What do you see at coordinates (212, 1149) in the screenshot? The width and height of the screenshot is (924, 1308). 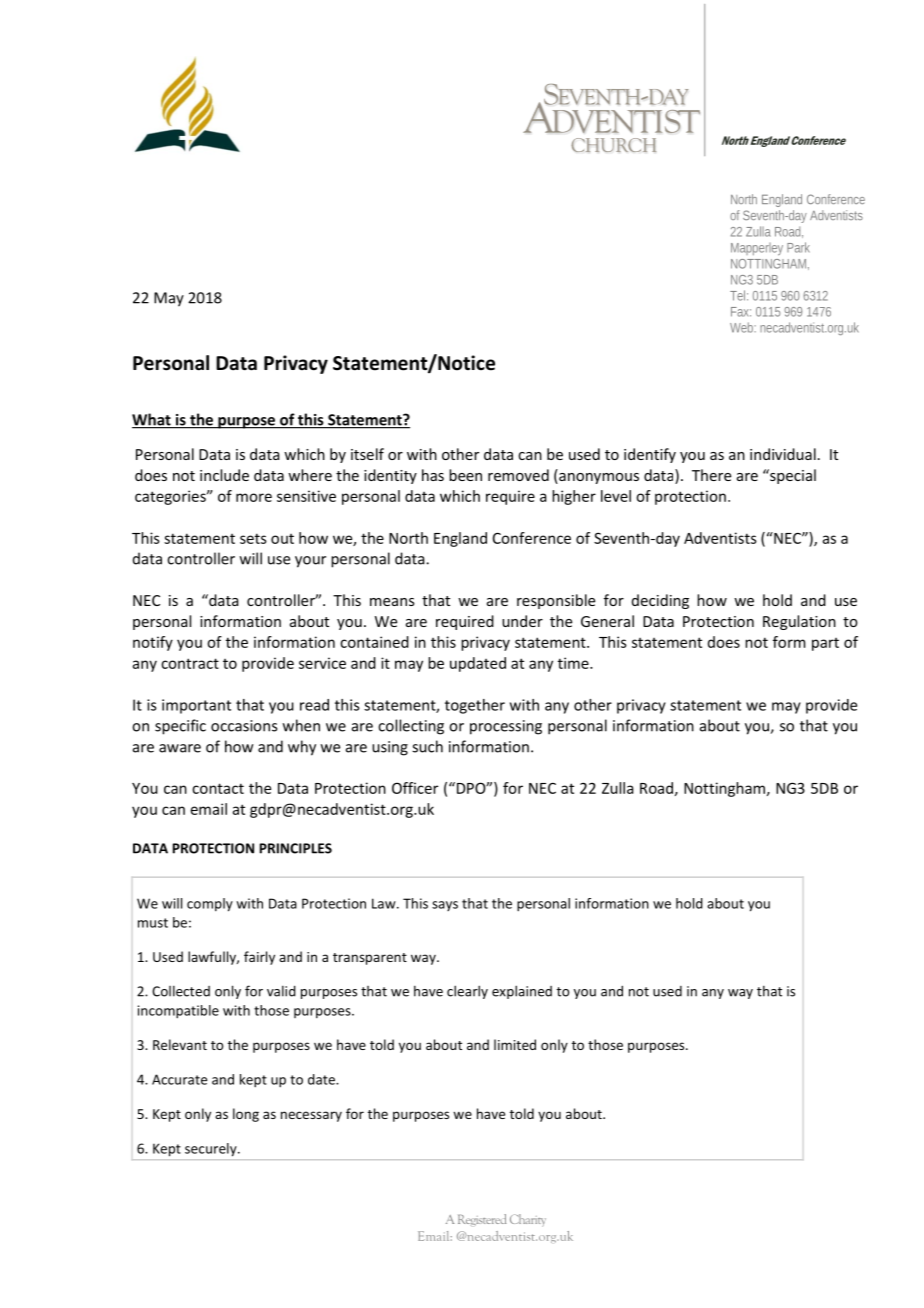 I see `securely` at bounding box center [212, 1149].
